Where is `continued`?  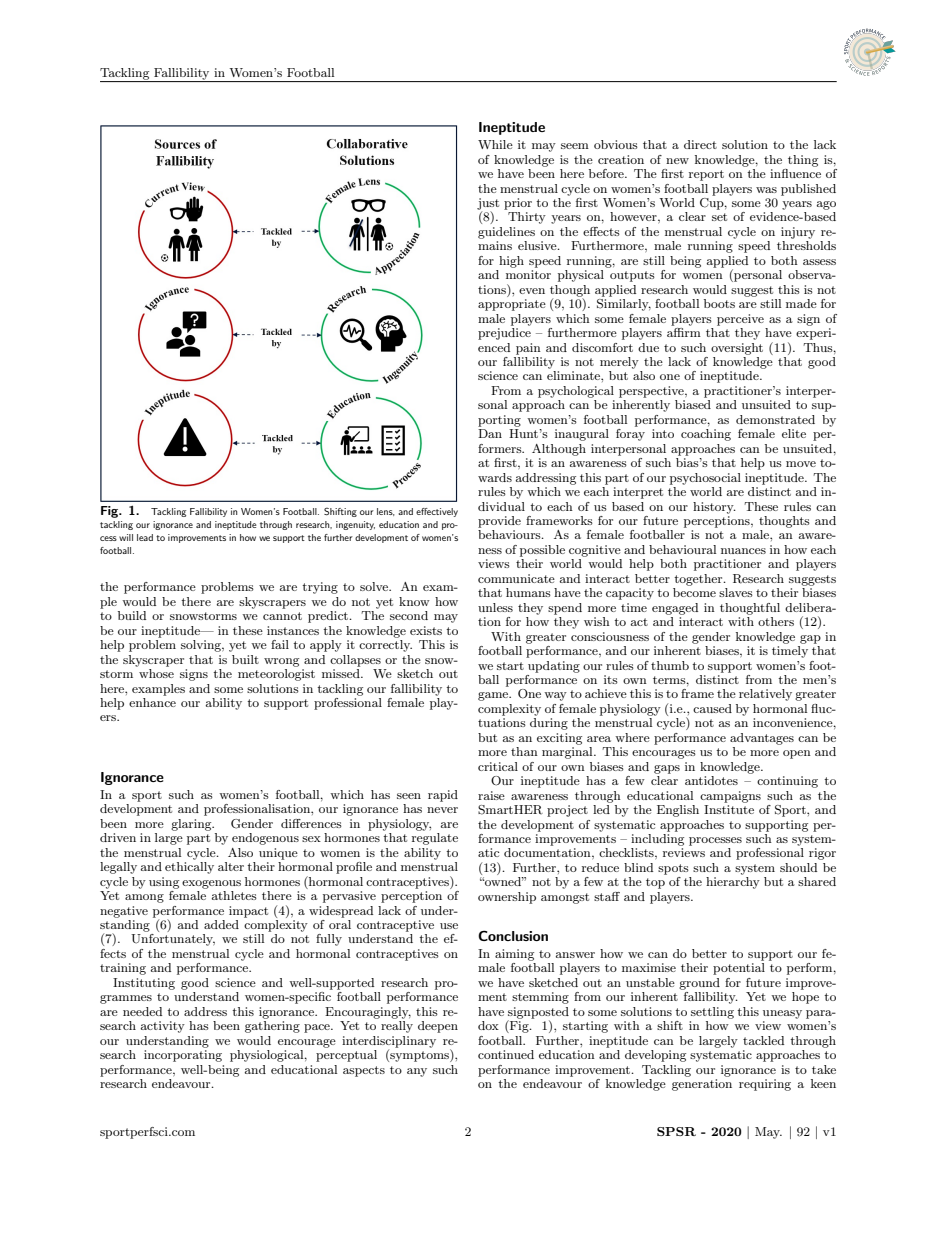
continued is located at coordinates (506, 1054).
